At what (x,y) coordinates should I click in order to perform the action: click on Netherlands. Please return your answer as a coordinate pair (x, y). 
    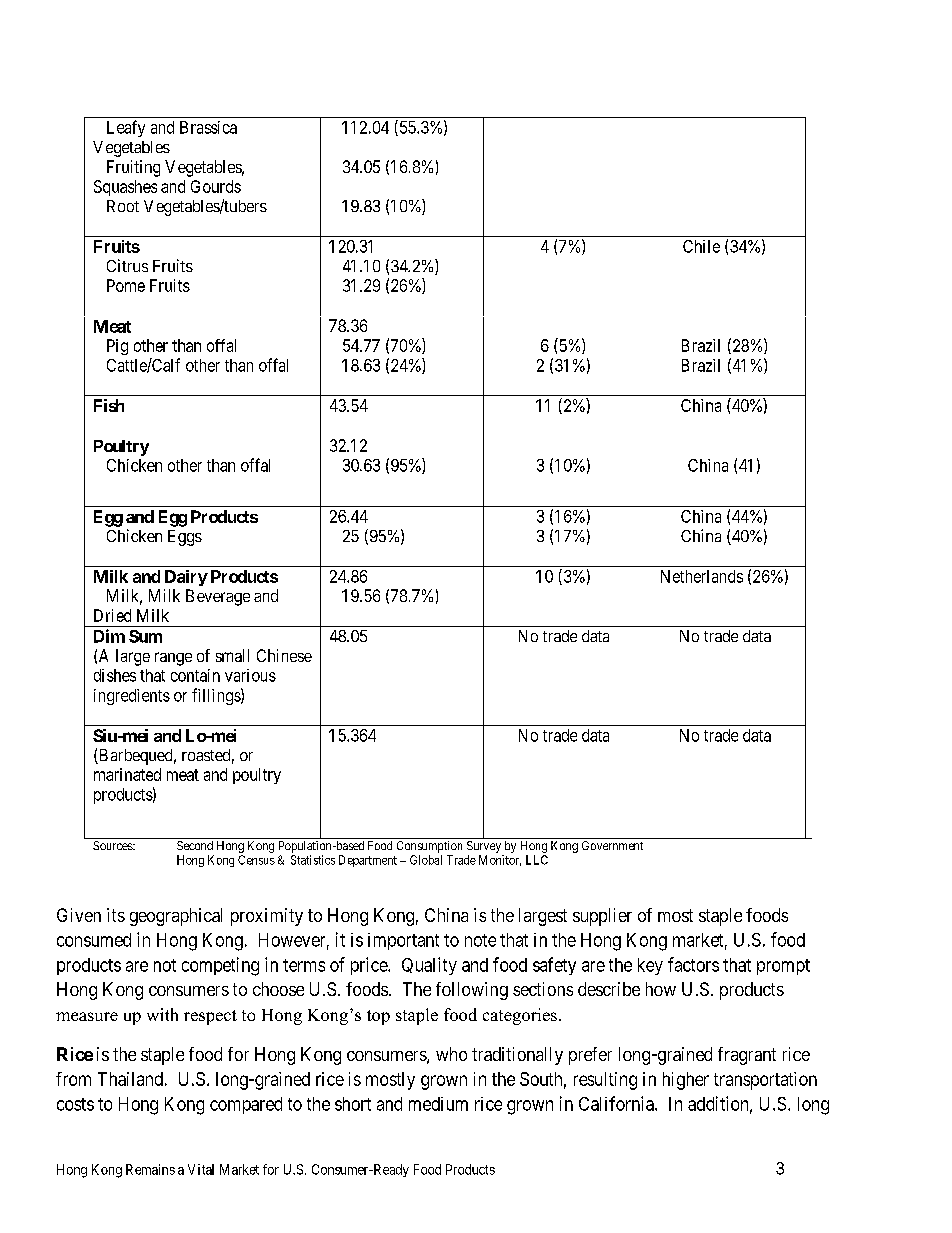
    Looking at the image, I should click on (702, 576).
